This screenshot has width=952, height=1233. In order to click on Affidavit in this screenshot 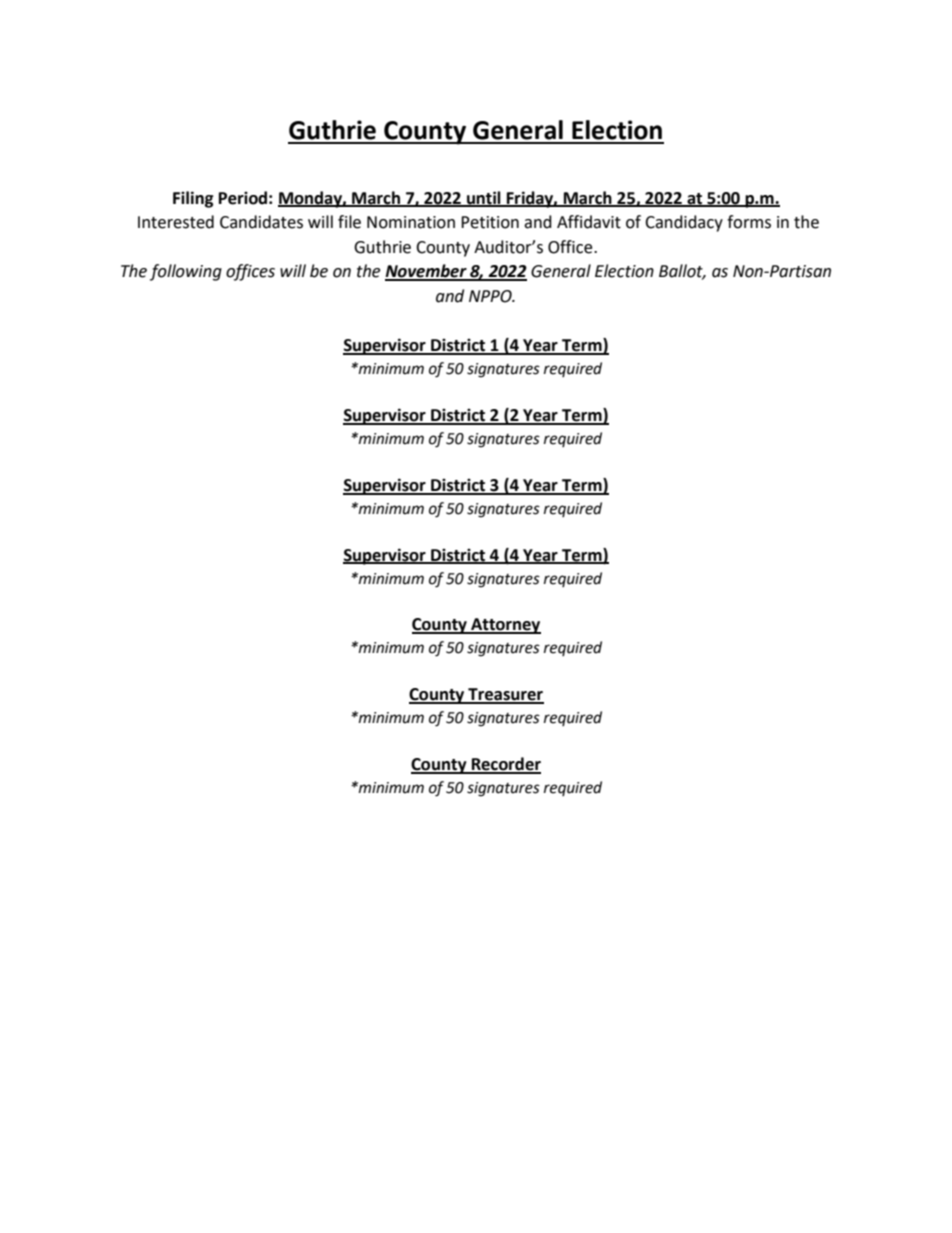, I will do `click(589, 222)`.
